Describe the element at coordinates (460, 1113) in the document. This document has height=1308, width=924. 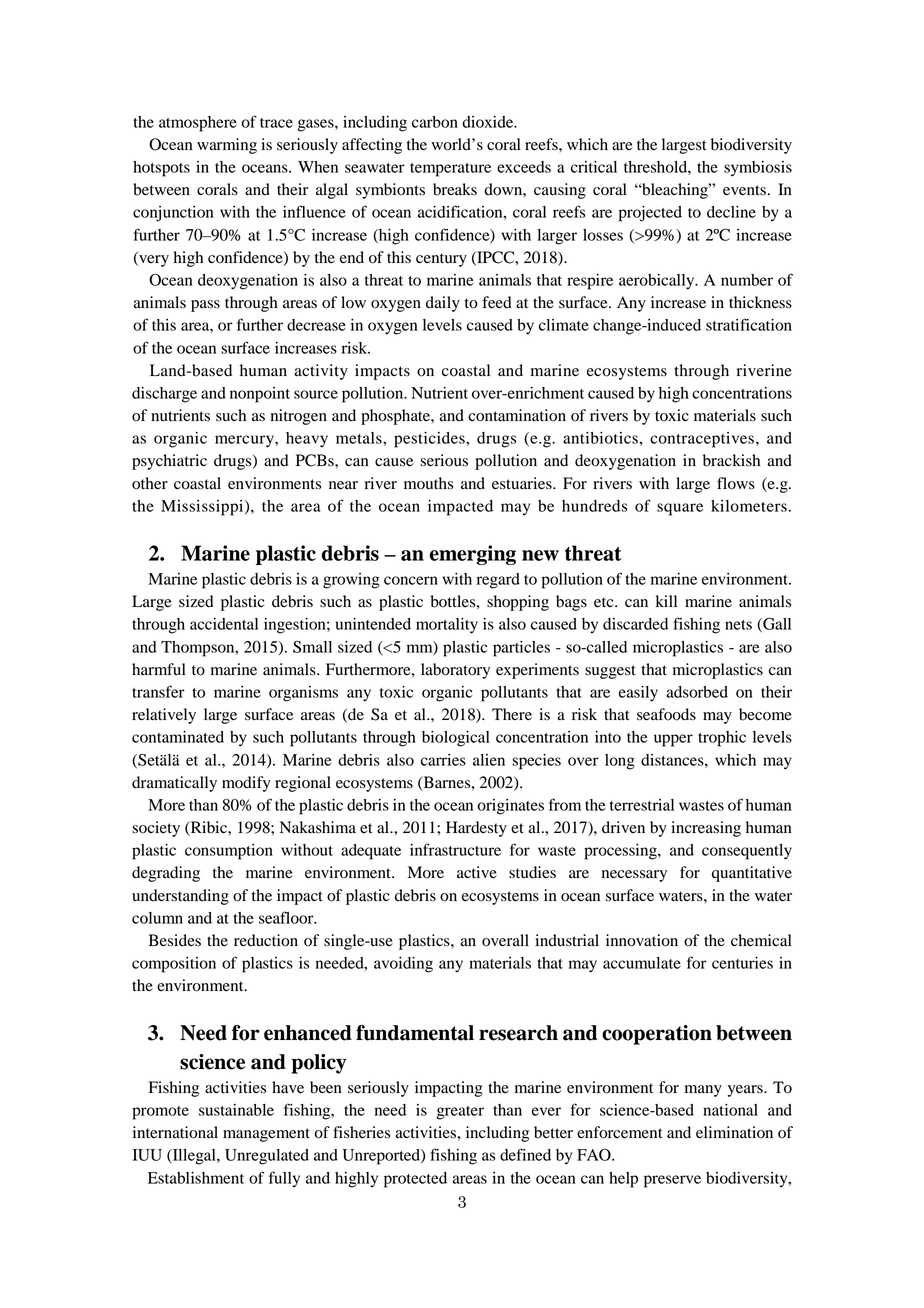
I see `greater` at that location.
